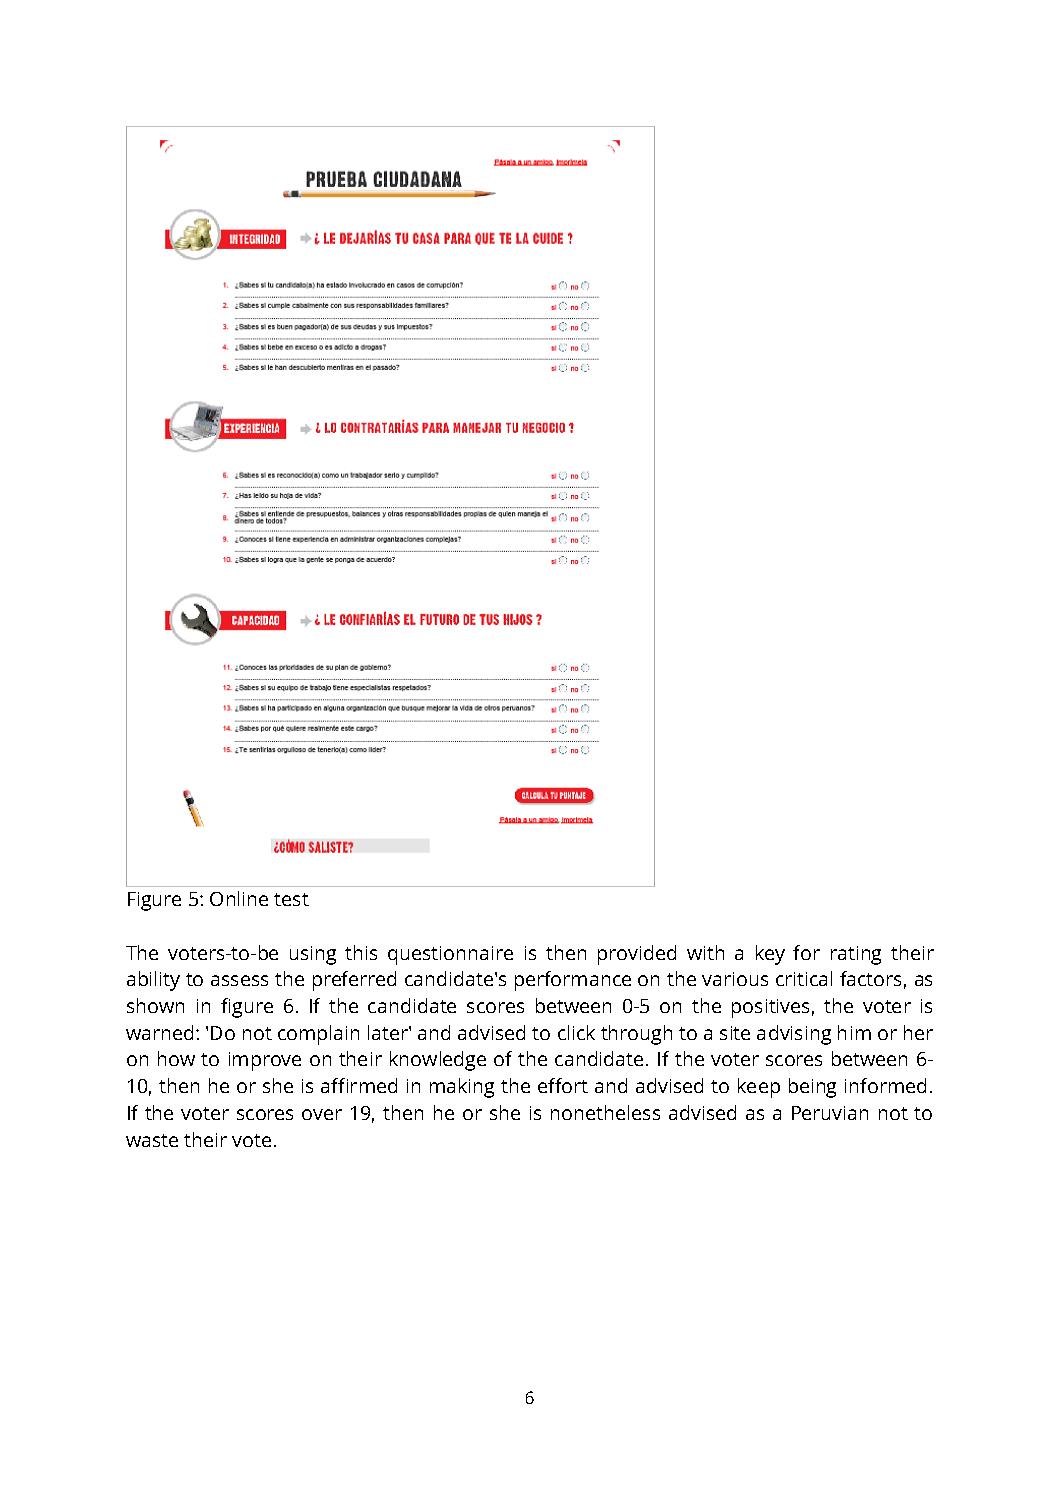  What do you see at coordinates (152, 1140) in the image?
I see `waste` at bounding box center [152, 1140].
